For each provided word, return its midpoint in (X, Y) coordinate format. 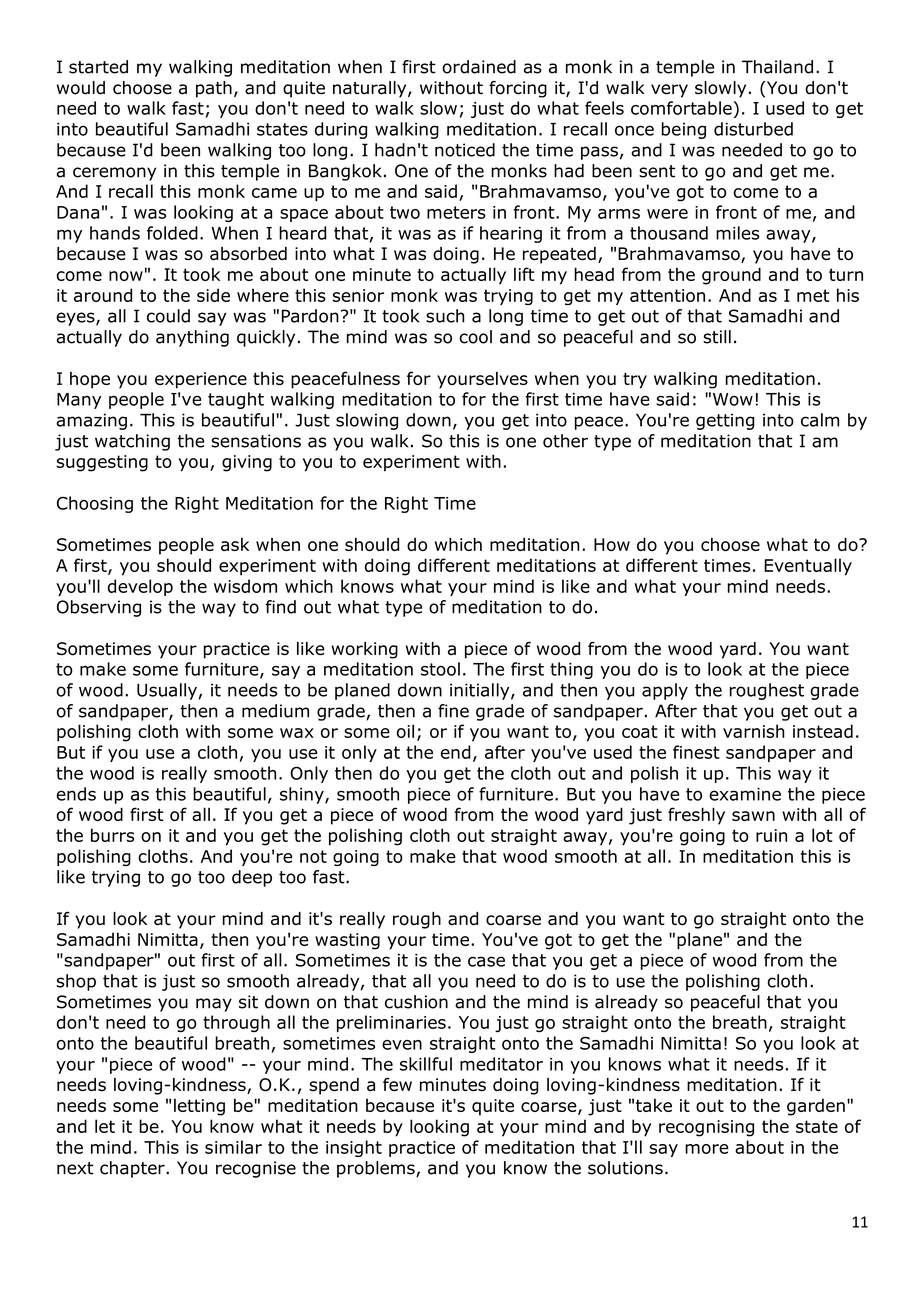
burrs (112, 835)
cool (475, 337)
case (486, 961)
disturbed (753, 129)
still (717, 337)
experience (201, 380)
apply (665, 691)
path (214, 89)
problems (377, 1169)
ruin (771, 835)
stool (440, 669)
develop (140, 587)
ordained (479, 67)
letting (199, 1107)
